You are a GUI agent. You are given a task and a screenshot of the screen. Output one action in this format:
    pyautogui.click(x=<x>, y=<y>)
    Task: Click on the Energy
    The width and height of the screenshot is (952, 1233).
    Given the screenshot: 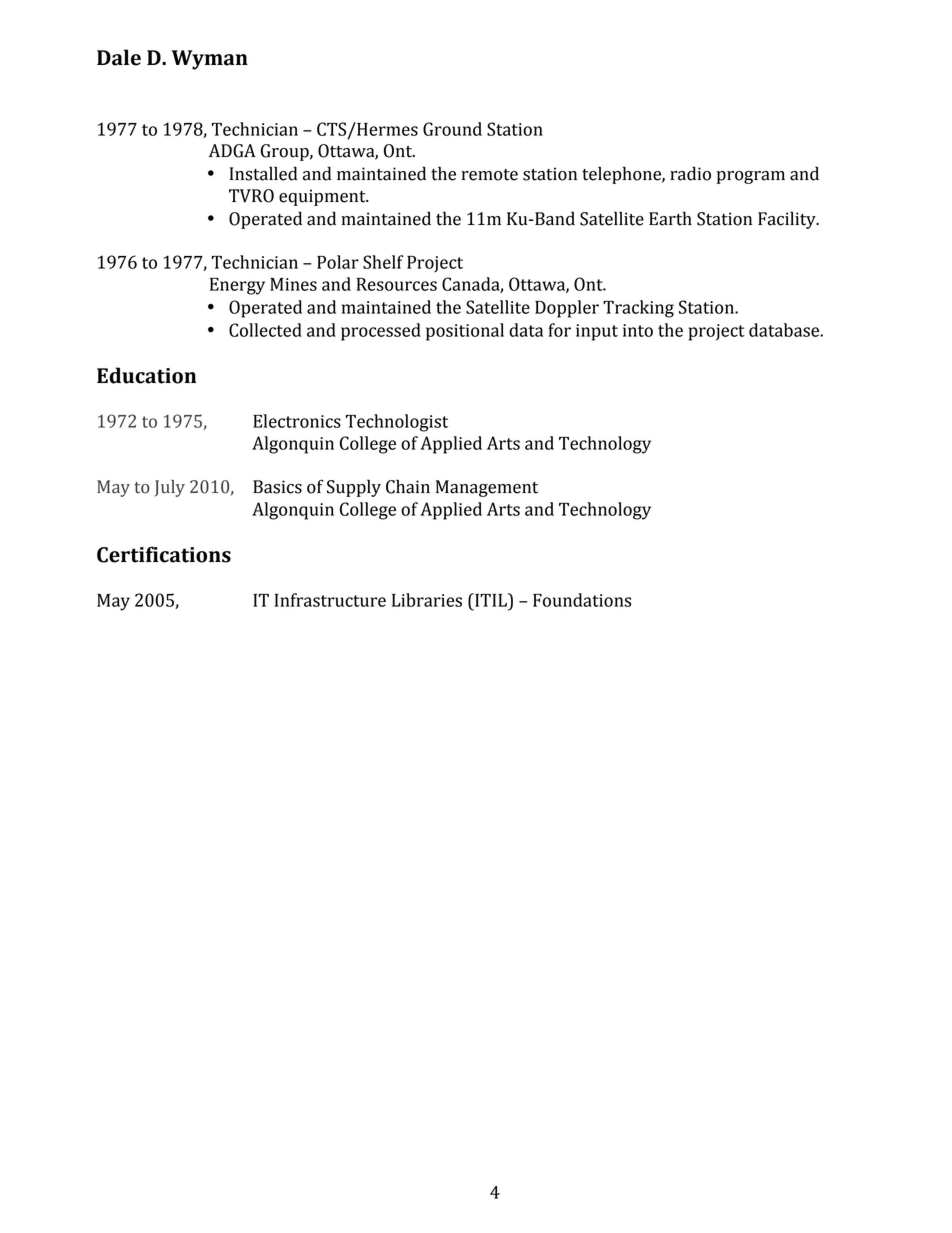 What is the action you would take?
    pyautogui.click(x=237, y=286)
